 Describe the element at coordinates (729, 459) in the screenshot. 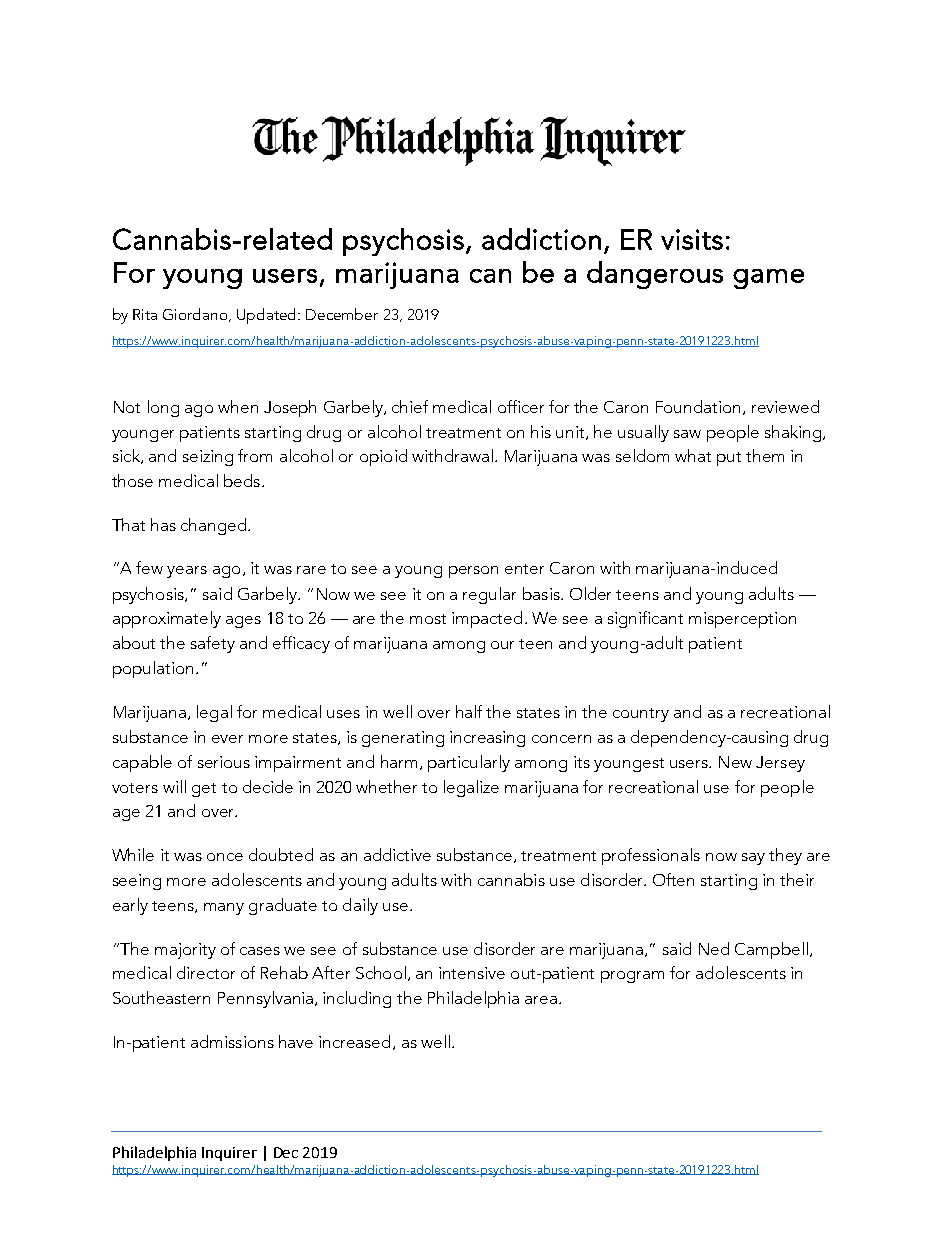

I see `put` at that location.
